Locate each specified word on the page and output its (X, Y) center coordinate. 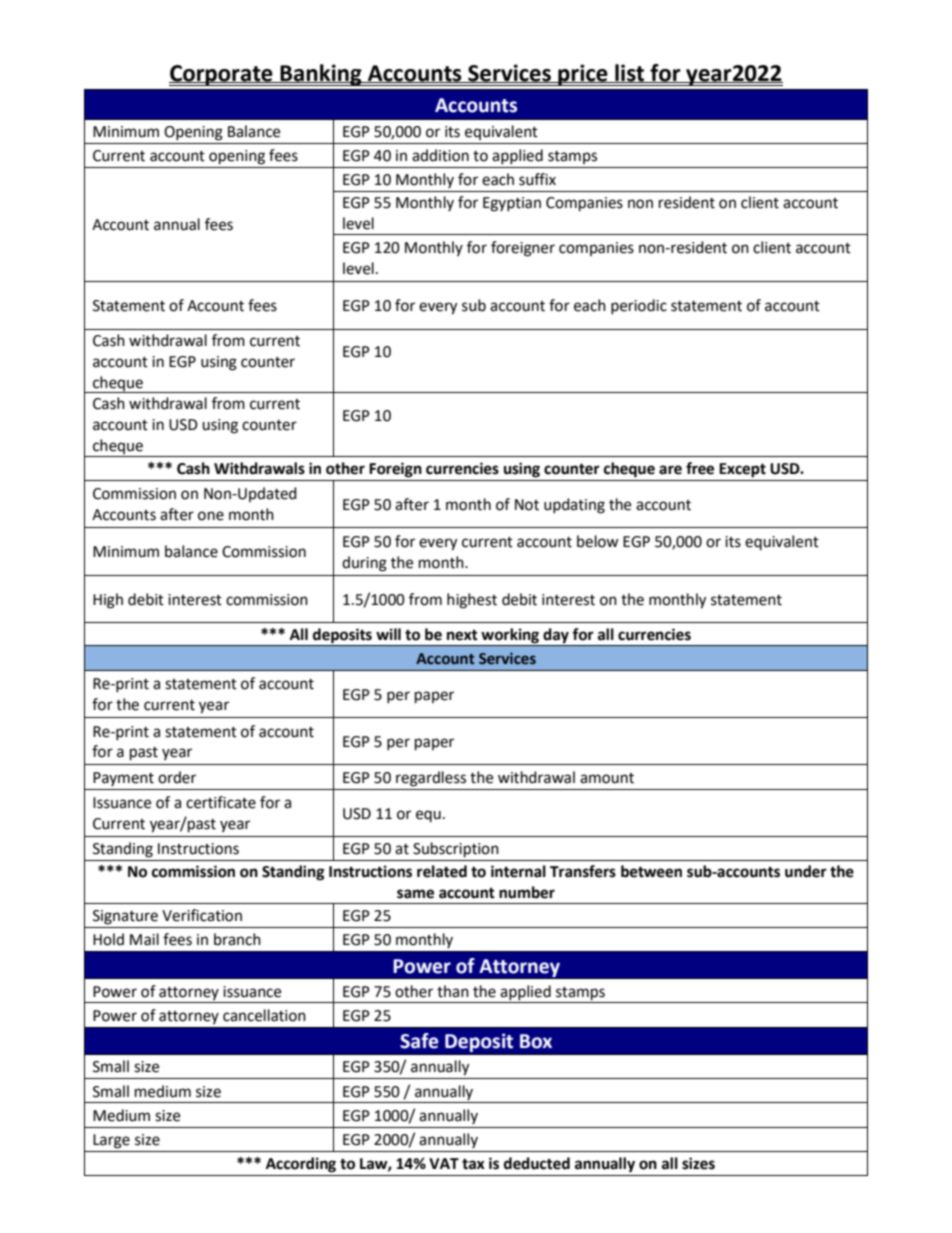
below (598, 541)
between (651, 871)
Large (111, 1141)
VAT (444, 1163)
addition (440, 155)
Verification (202, 915)
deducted (537, 1163)
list (630, 73)
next (462, 635)
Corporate (222, 75)
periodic (639, 306)
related (442, 871)
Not (527, 505)
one (211, 516)
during (364, 564)
